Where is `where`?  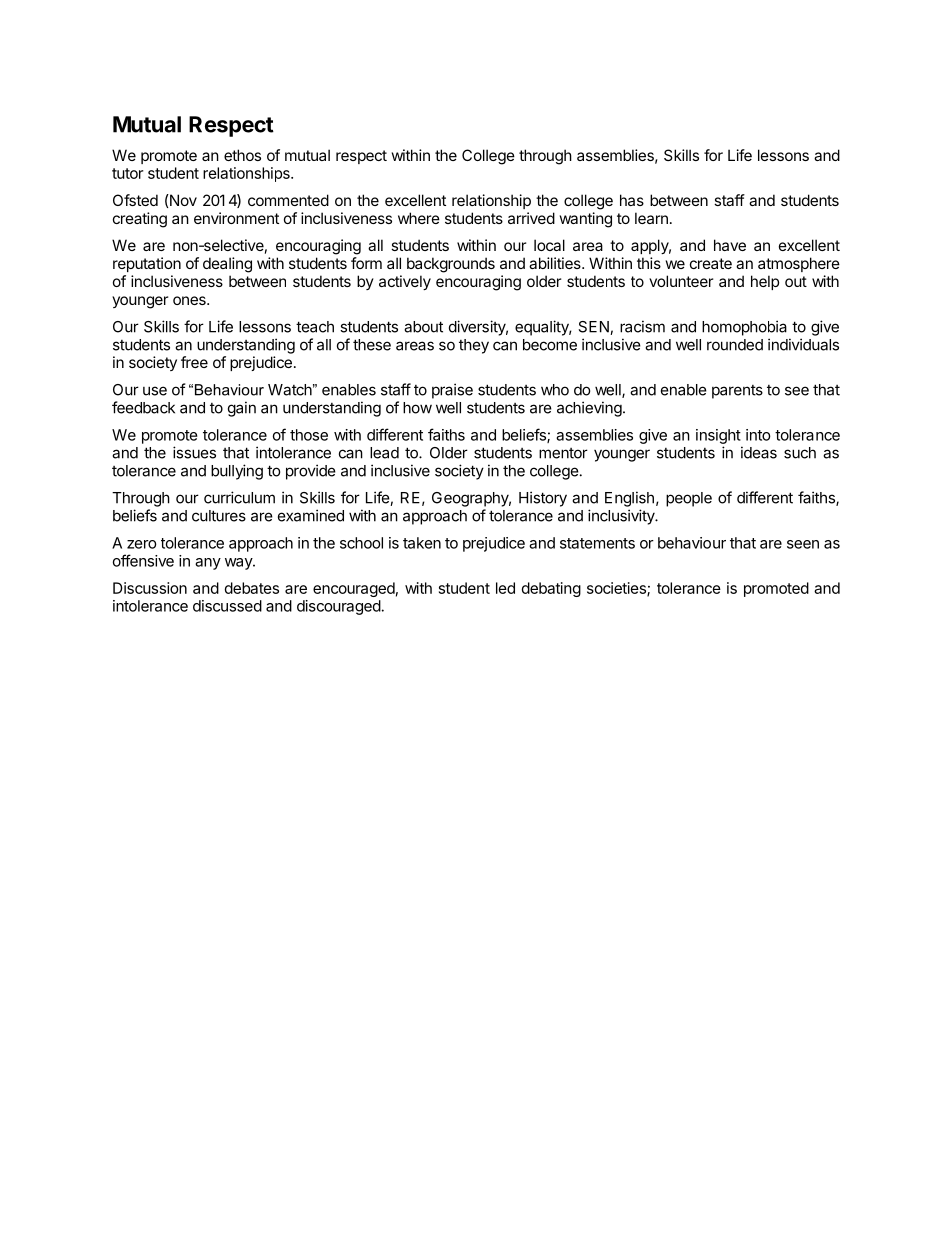
where is located at coordinates (419, 218).
